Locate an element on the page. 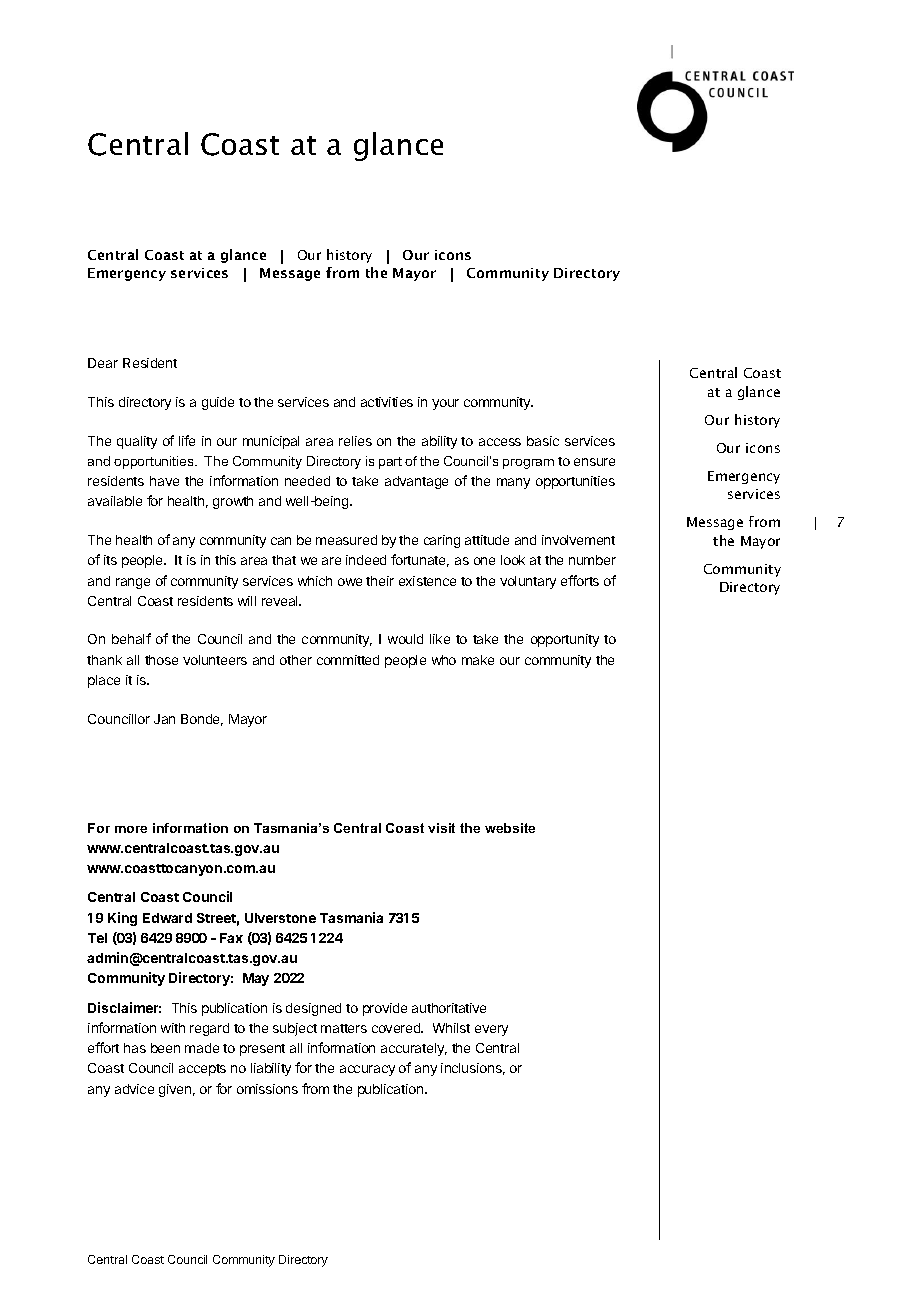 Image resolution: width=924 pixels, height=1308 pixels. range is located at coordinates (133, 583).
